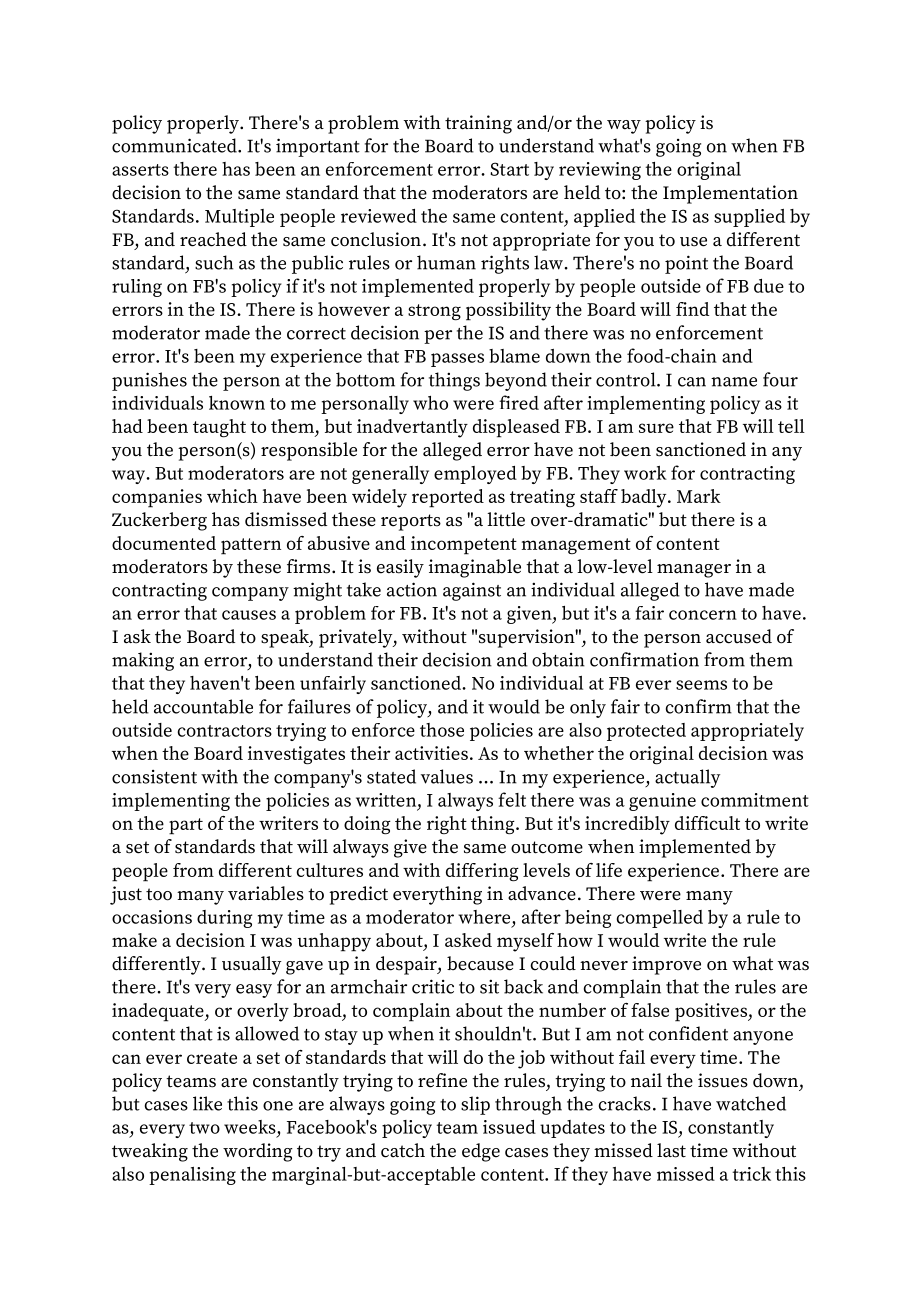 This image has height=1308, width=924. Describe the element at coordinates (224, 919) in the image. I see `during` at that location.
